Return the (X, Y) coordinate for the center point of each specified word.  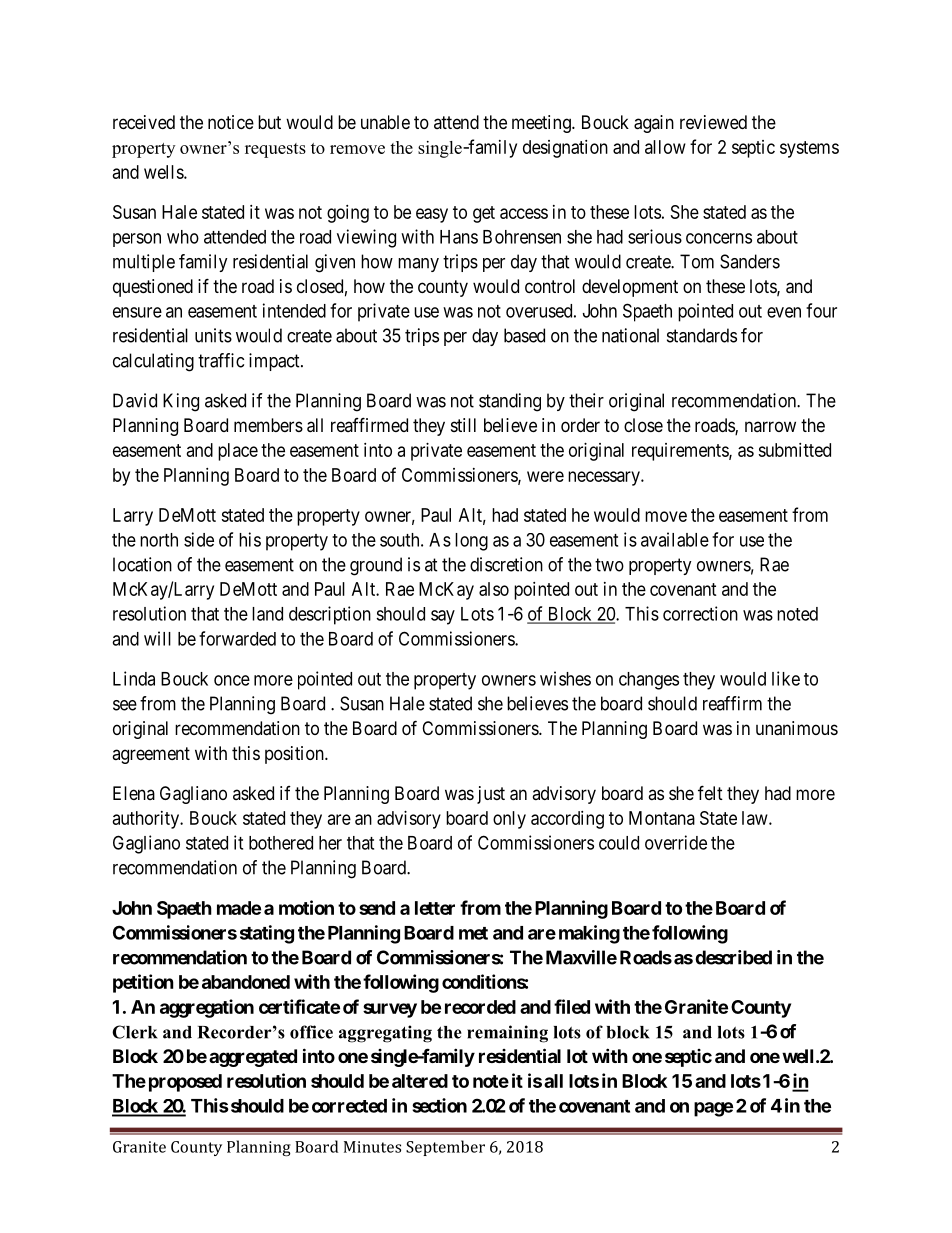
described (733, 957)
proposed (185, 1083)
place (238, 452)
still (463, 425)
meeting (542, 124)
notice (231, 122)
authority (147, 820)
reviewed (713, 122)
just (491, 795)
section (439, 1105)
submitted (794, 450)
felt (710, 792)
